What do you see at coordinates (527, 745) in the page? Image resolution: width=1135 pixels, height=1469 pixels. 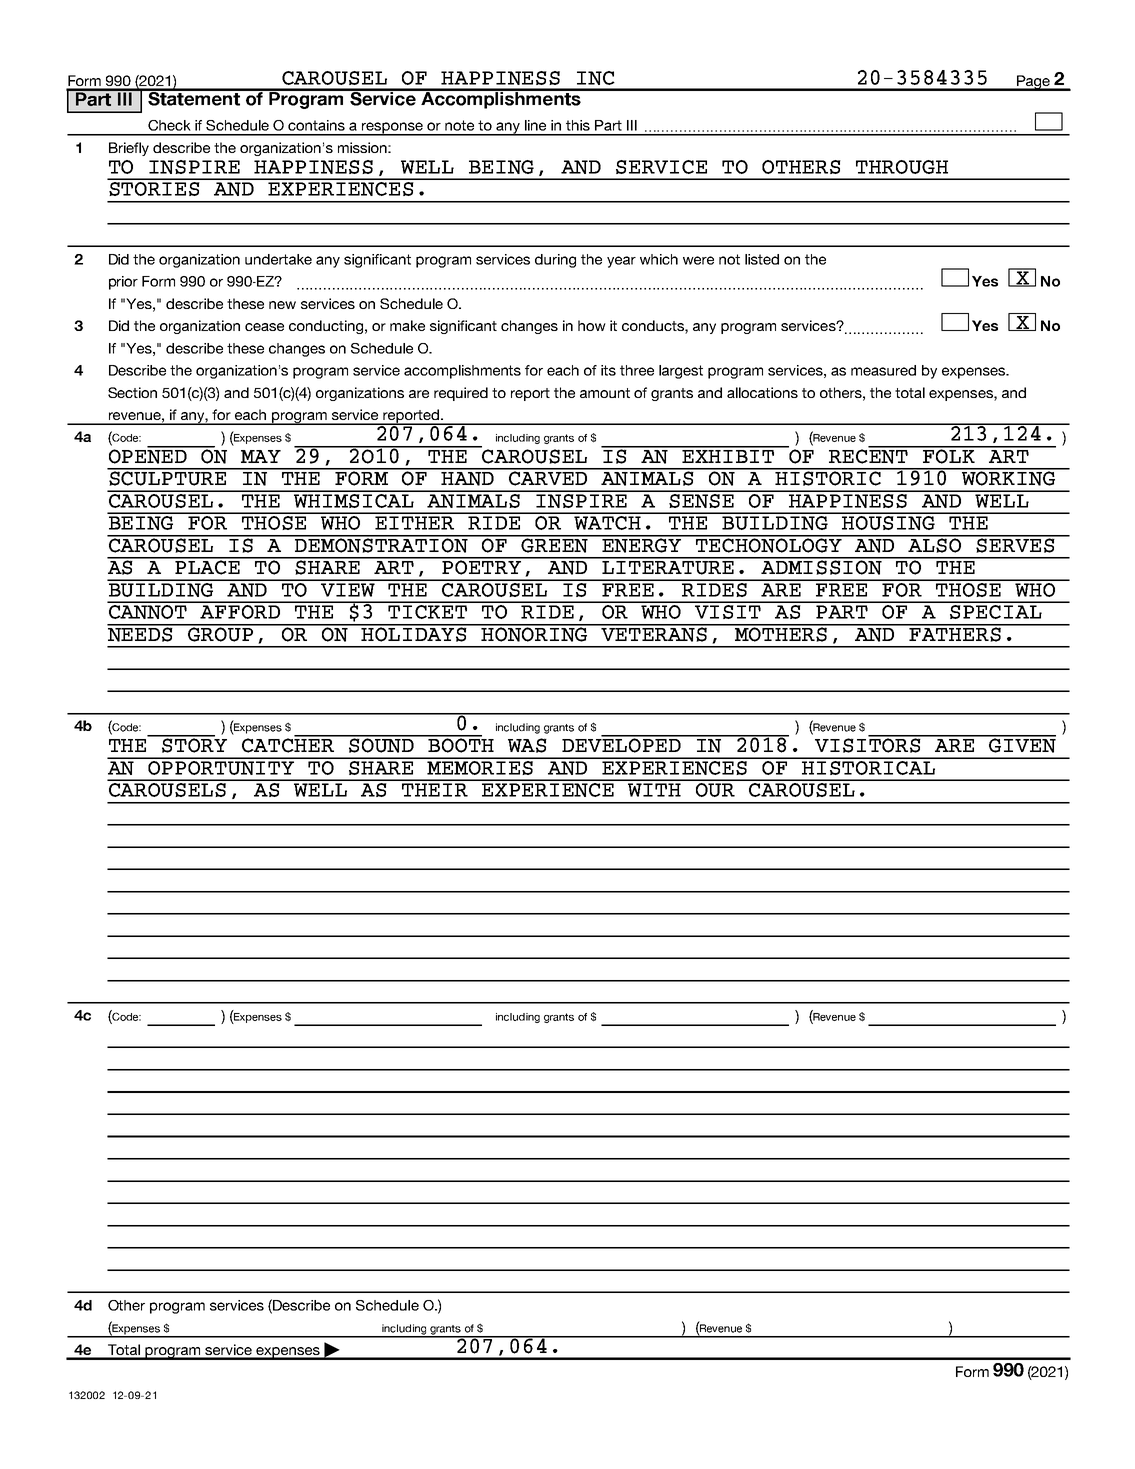 I see `WAS` at bounding box center [527, 745].
